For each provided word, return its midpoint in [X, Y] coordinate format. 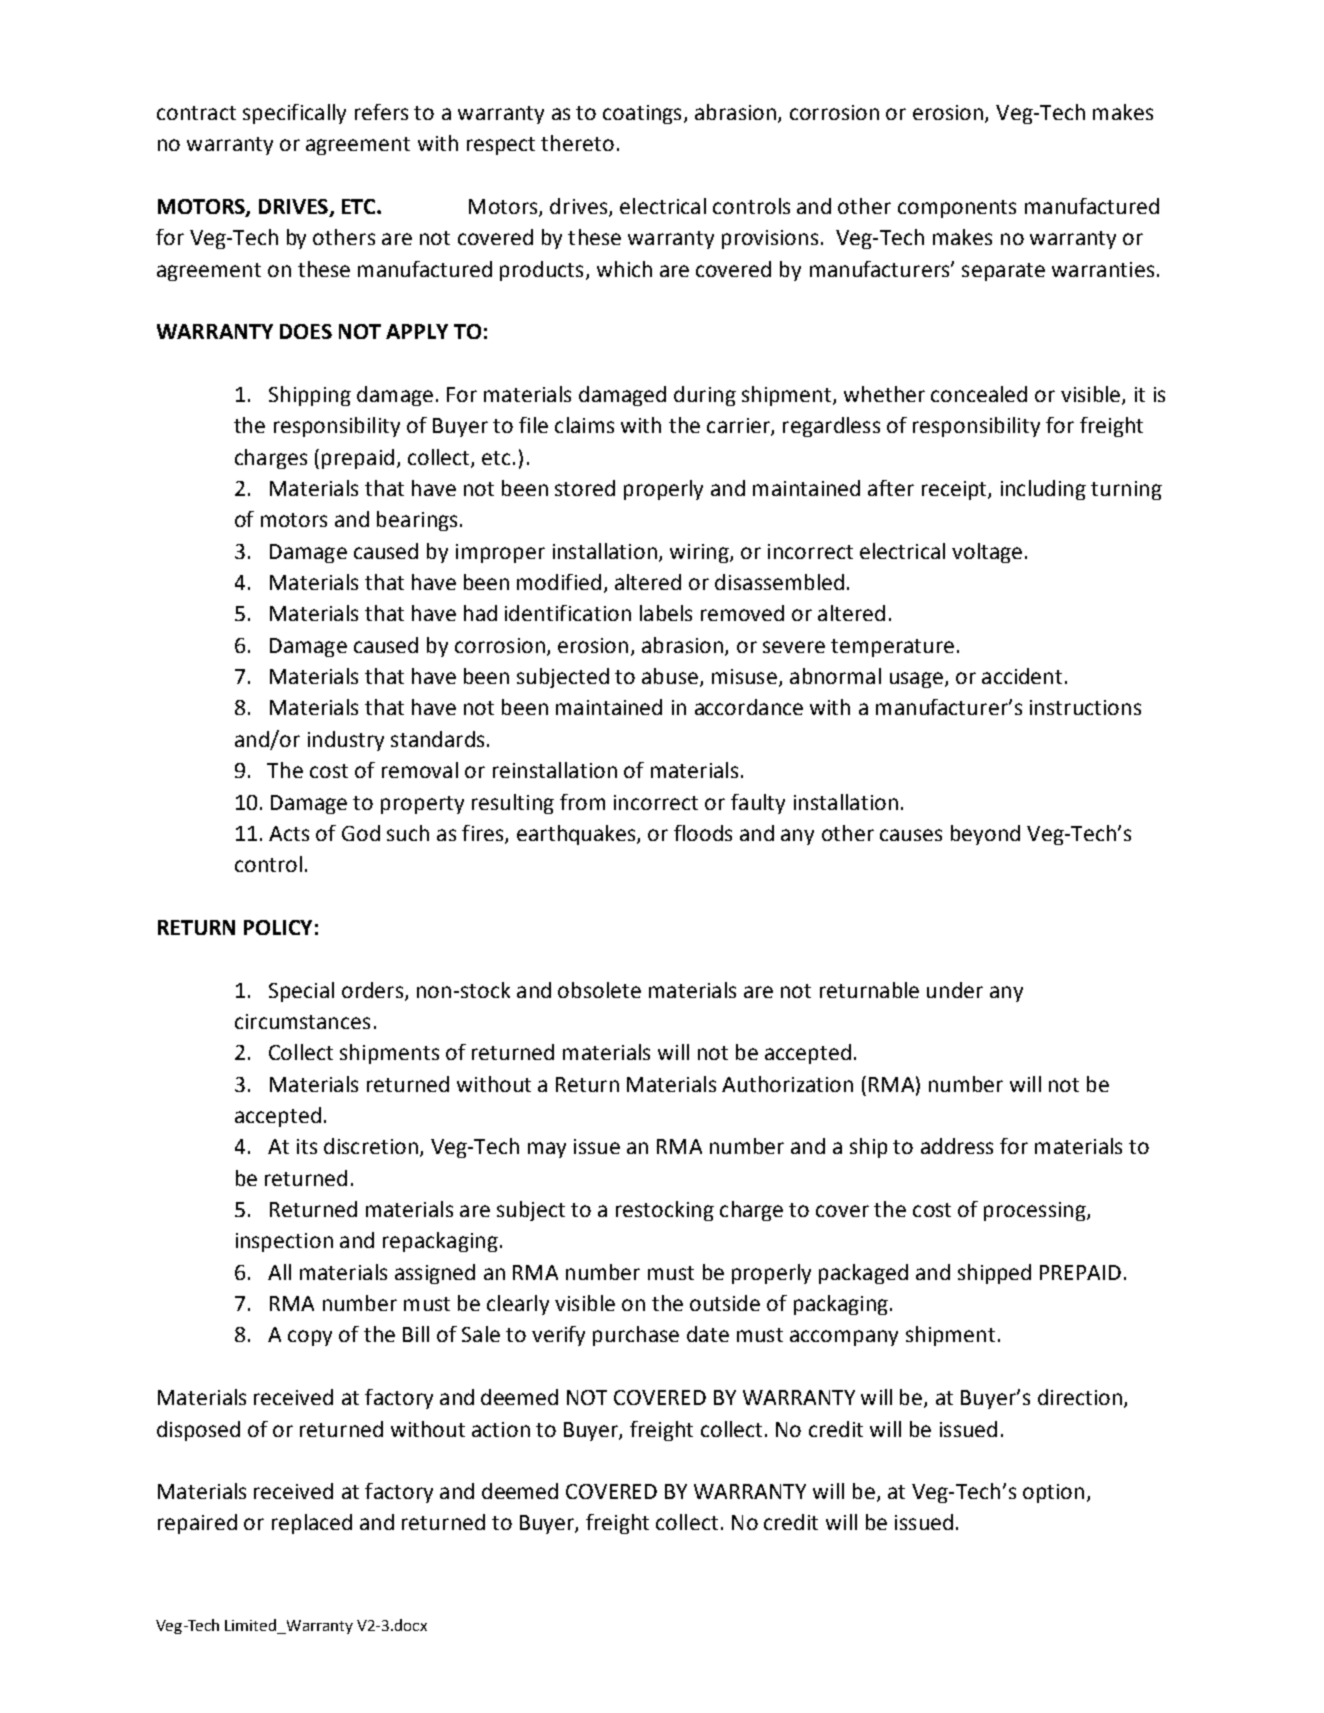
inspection [284, 1242]
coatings [642, 114]
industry [346, 741]
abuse [670, 676]
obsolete [599, 990]
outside [725, 1303]
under [955, 990]
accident [1022, 676]
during [705, 396]
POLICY [278, 927]
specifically [294, 114]
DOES [306, 331]
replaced [312, 1524]
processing [1036, 1211]
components [957, 209]
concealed [979, 394]
